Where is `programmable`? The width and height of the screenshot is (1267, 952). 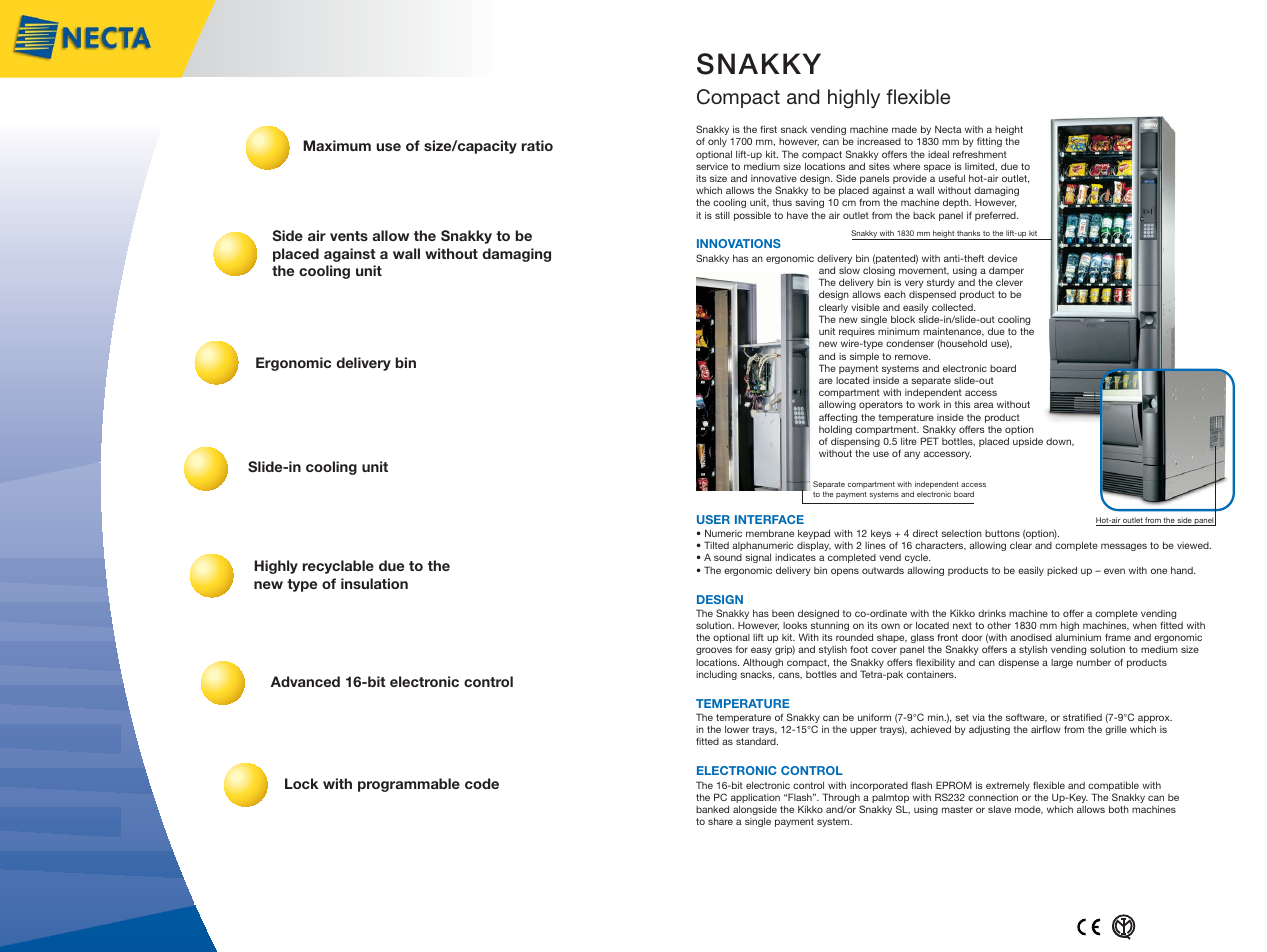
programmable is located at coordinates (409, 785).
